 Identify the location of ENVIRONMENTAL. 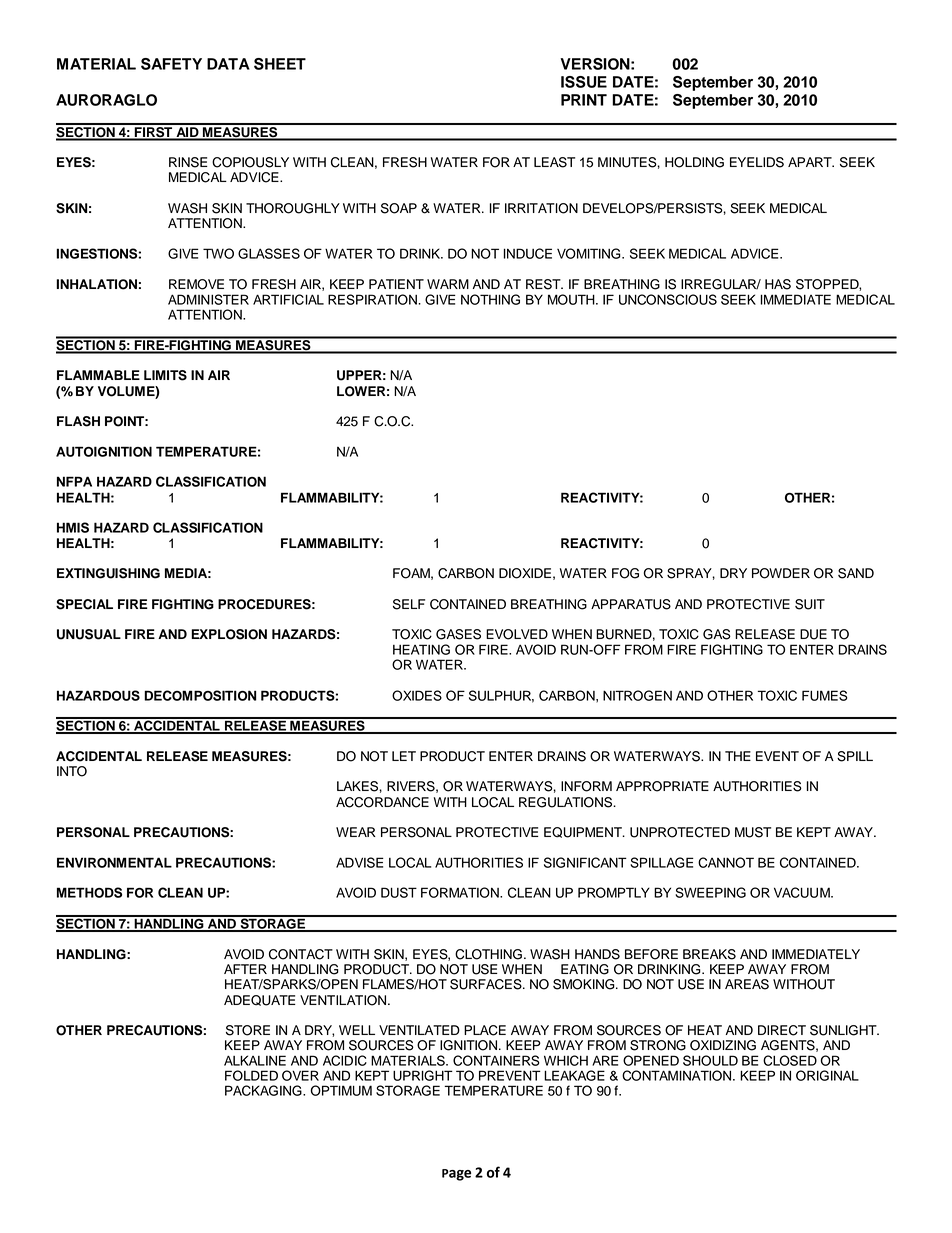
(114, 862).
